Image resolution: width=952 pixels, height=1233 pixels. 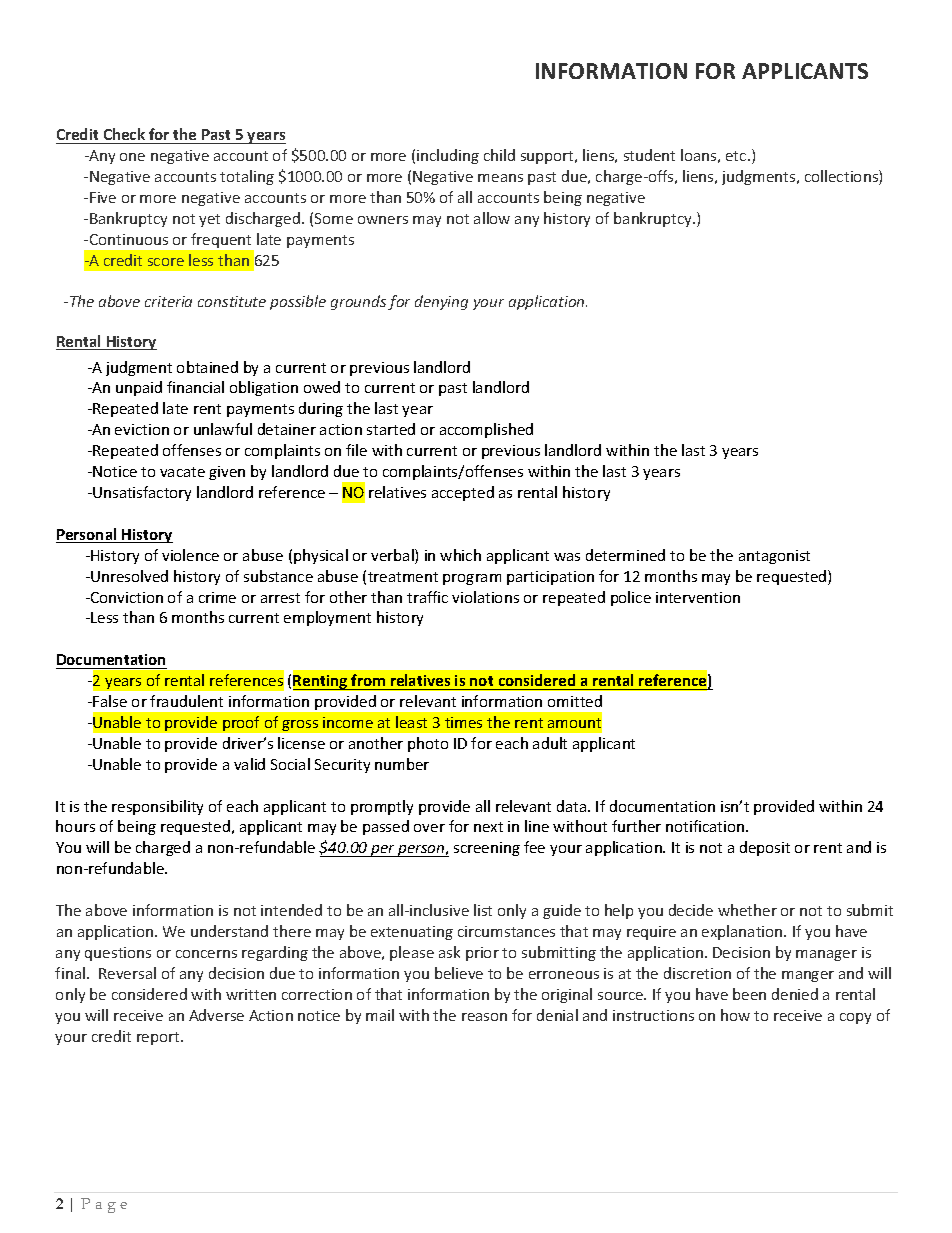 What do you see at coordinates (486, 430) in the document?
I see `accomplished` at bounding box center [486, 430].
